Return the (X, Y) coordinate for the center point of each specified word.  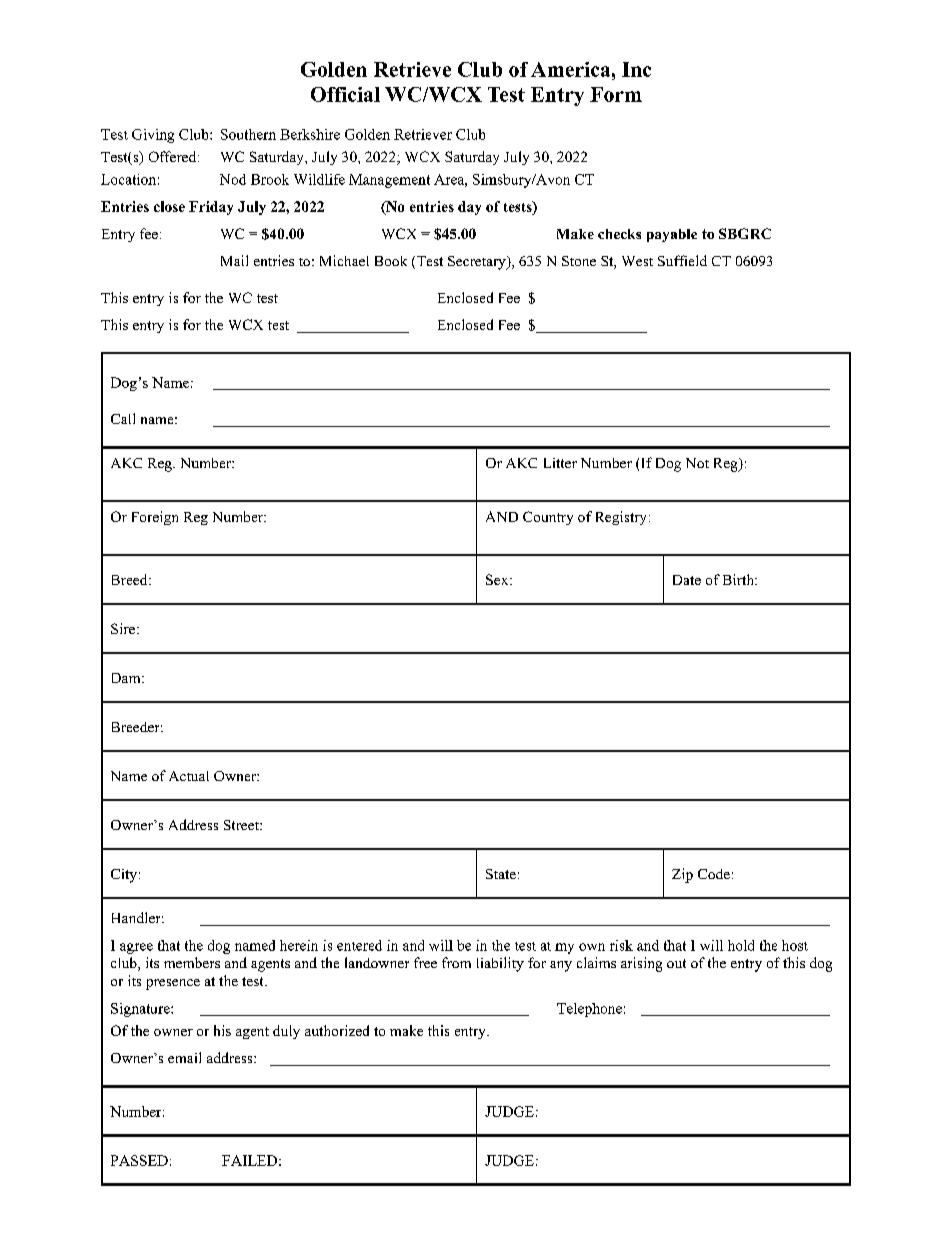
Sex (498, 579)
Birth (739, 579)
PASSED (139, 1160)
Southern (248, 134)
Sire (123, 628)
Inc (636, 69)
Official (345, 94)
